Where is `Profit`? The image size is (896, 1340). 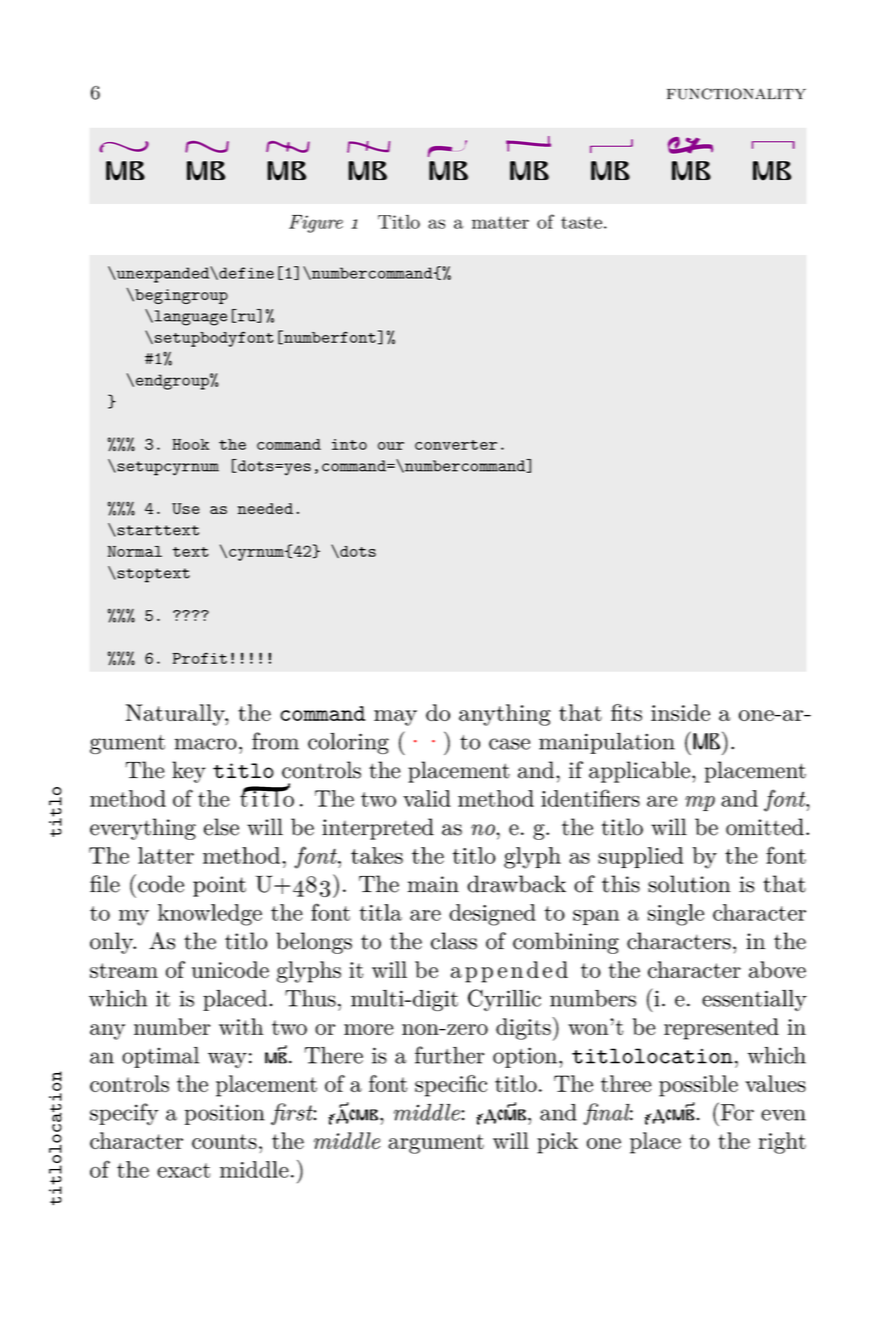 Profit is located at coordinates (199, 658).
